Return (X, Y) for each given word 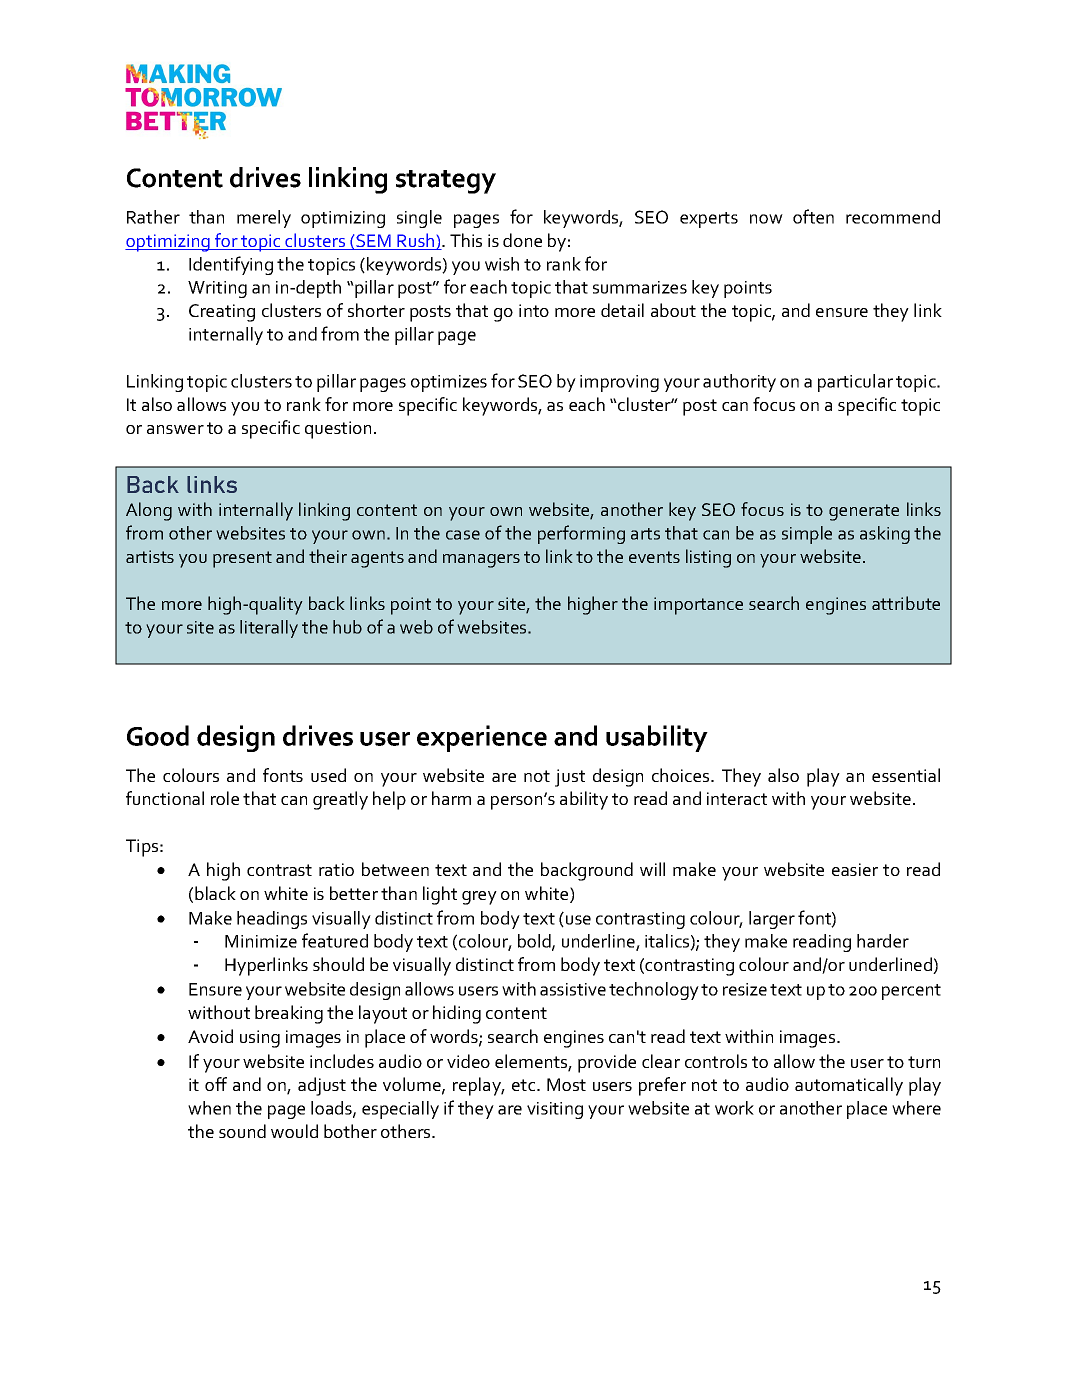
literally (269, 629)
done (522, 240)
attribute (906, 603)
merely (264, 219)
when (209, 1108)
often (813, 216)
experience (482, 738)
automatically (849, 1086)
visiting (555, 1110)
